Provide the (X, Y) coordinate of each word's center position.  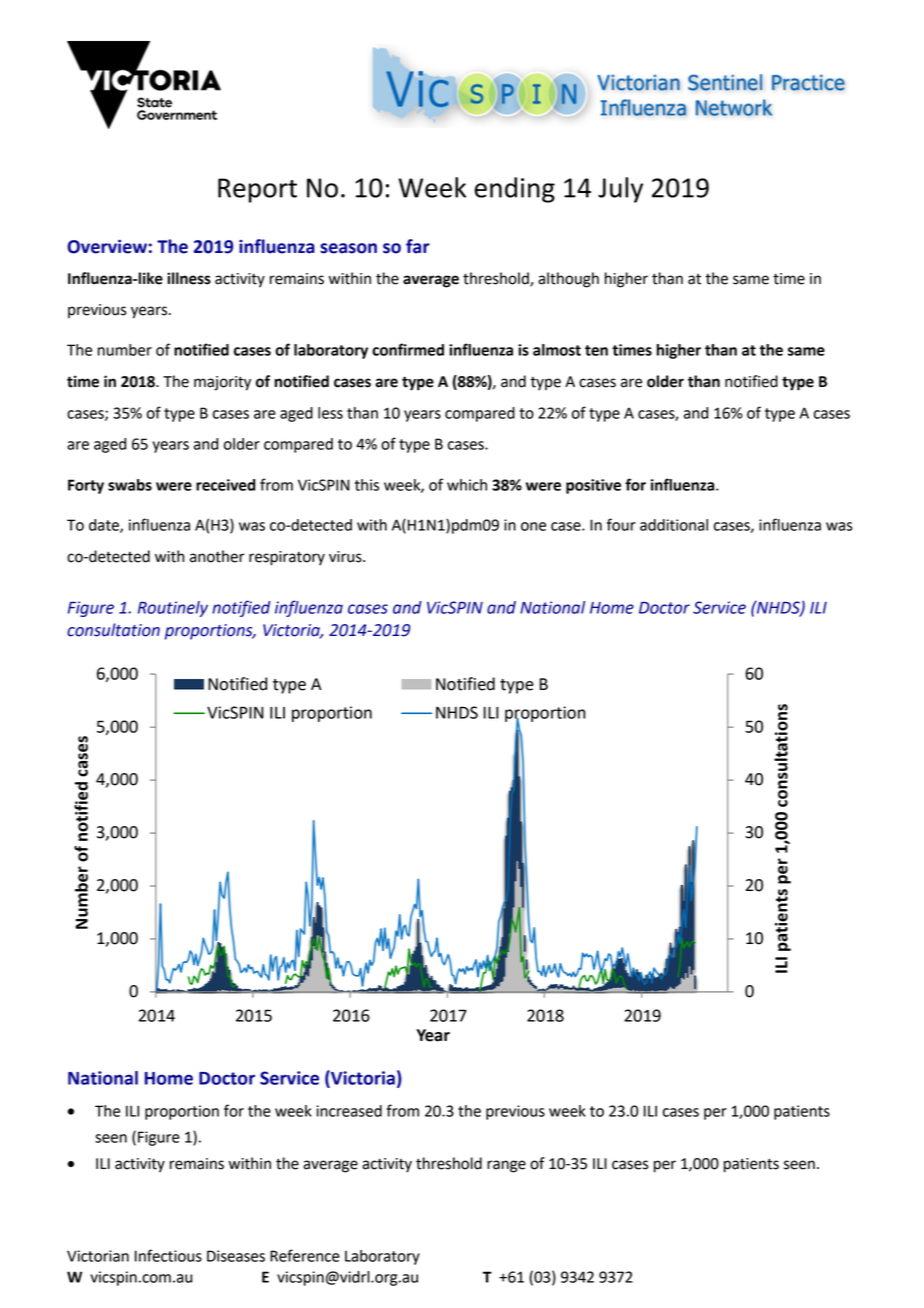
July (620, 190)
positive (593, 486)
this (367, 485)
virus (346, 557)
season (348, 248)
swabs (130, 485)
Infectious (168, 1255)
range (506, 1166)
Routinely (173, 609)
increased (349, 1111)
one (533, 526)
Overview (107, 246)
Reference (305, 1255)
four (621, 524)
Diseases (236, 1256)
